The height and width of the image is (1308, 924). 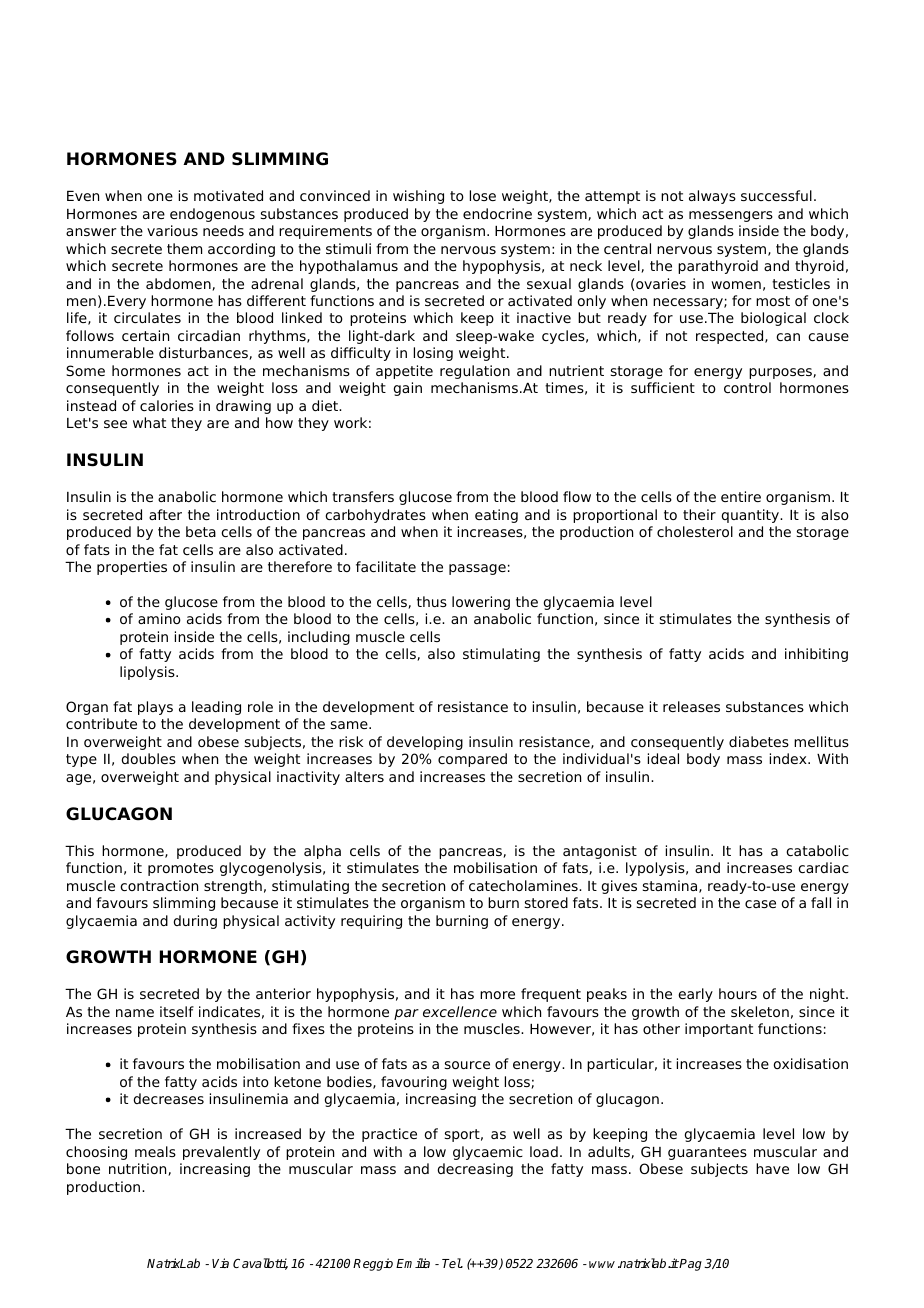 What do you see at coordinates (760, 904) in the image?
I see `case` at bounding box center [760, 904].
